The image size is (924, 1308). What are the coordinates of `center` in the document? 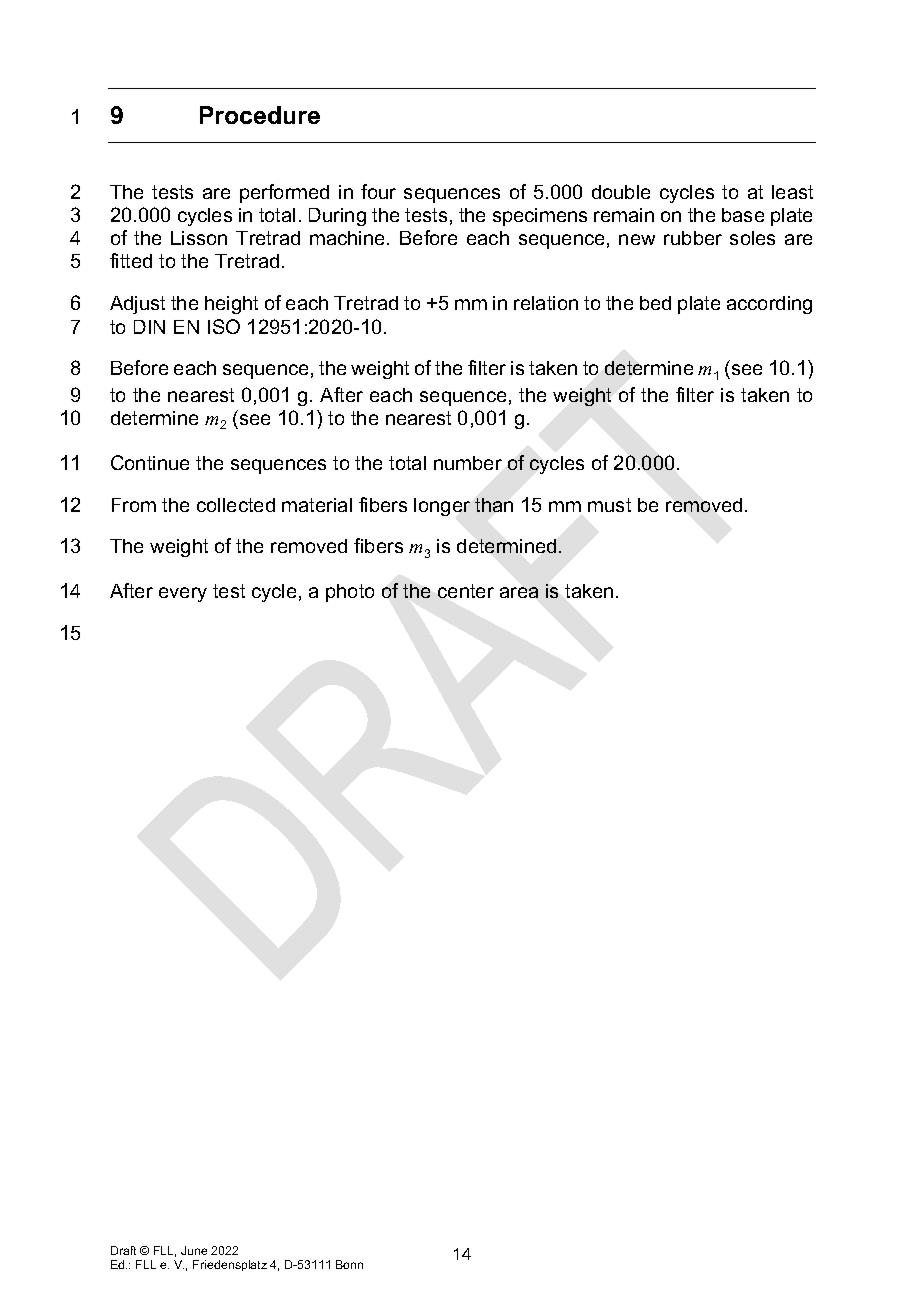 It's located at (466, 591).
